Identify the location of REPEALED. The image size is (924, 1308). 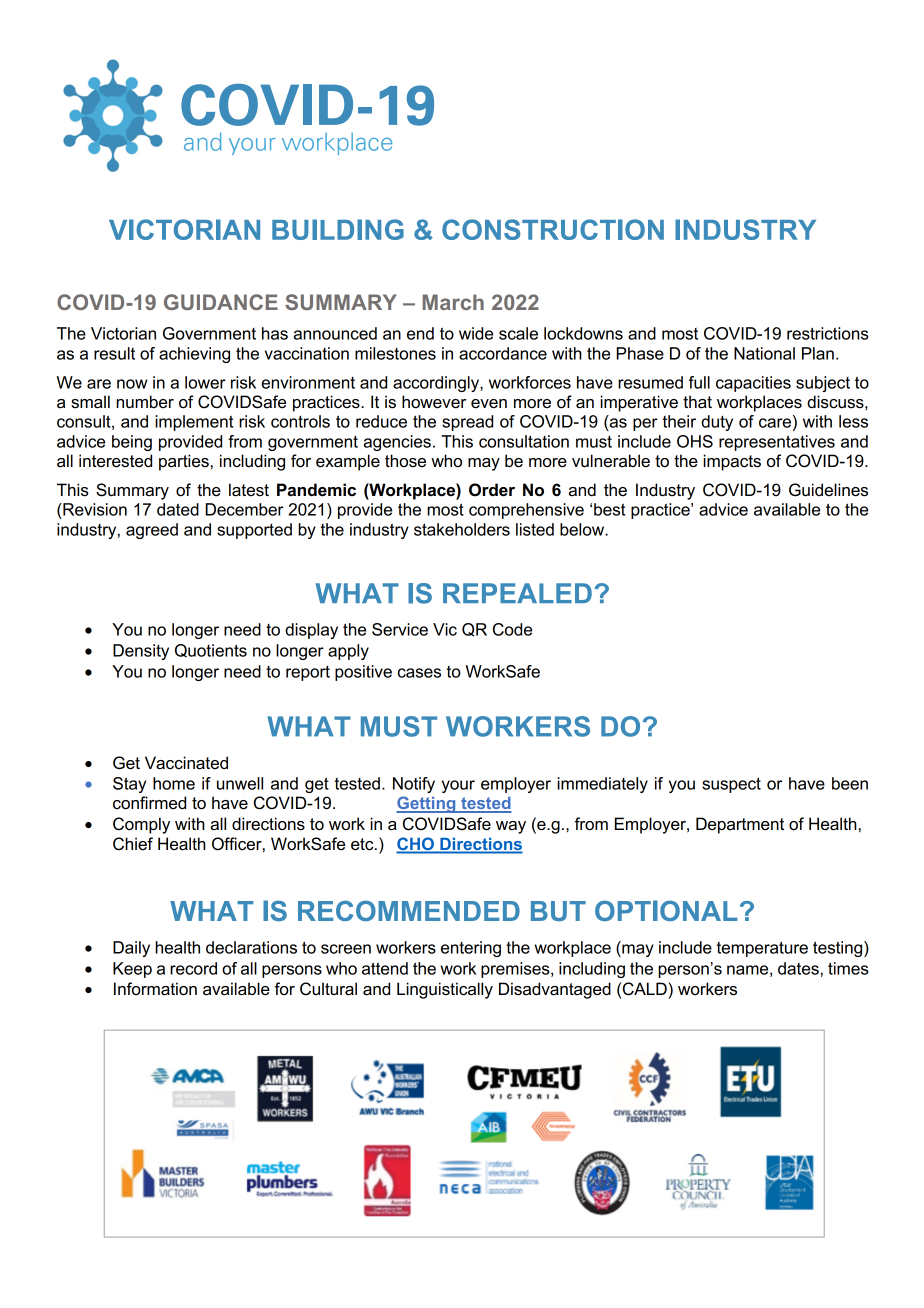
(517, 593).
